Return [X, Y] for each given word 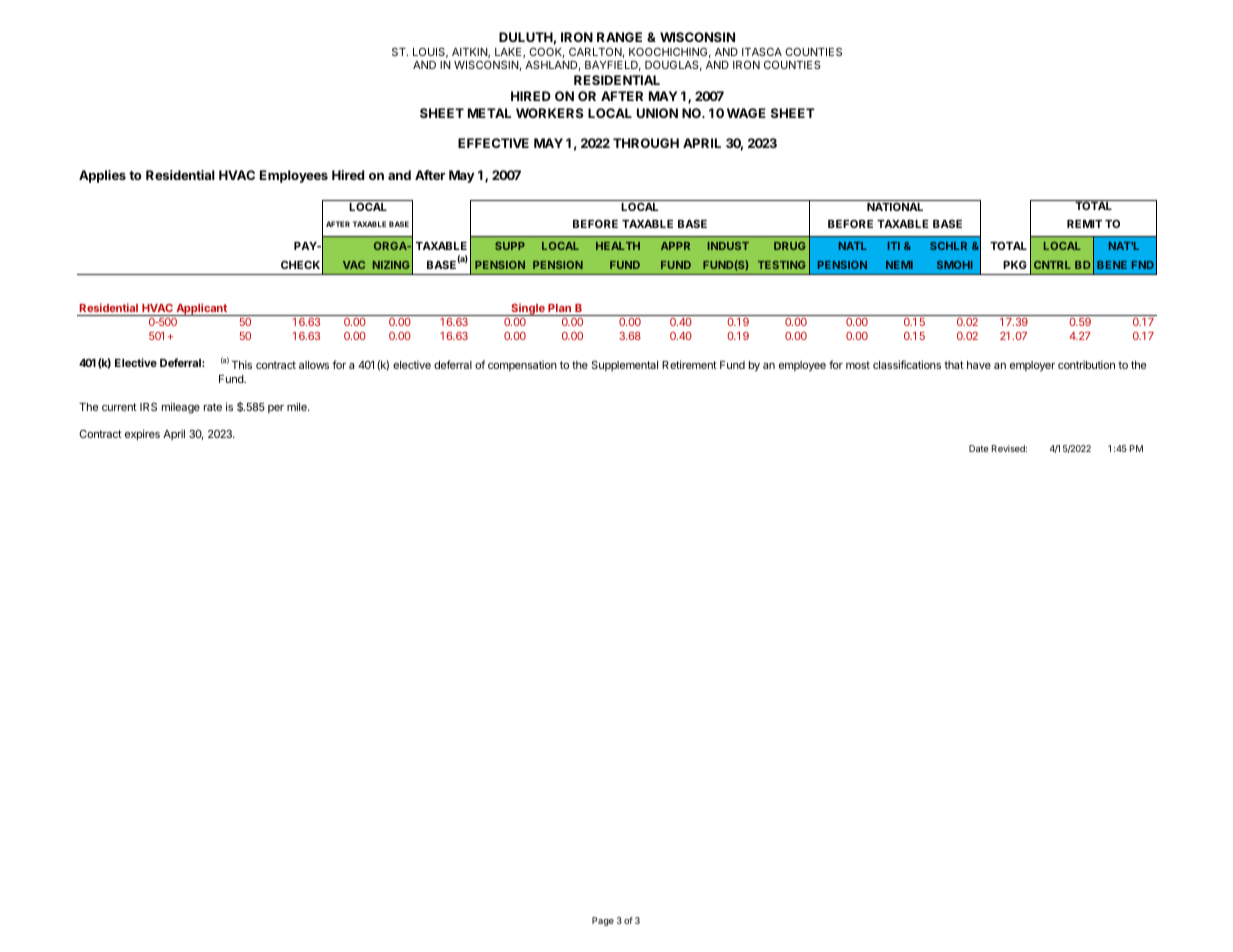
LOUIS [430, 52]
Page [603, 921]
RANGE [619, 37]
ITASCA [762, 51]
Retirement [689, 364]
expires [142, 435]
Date [978, 448]
